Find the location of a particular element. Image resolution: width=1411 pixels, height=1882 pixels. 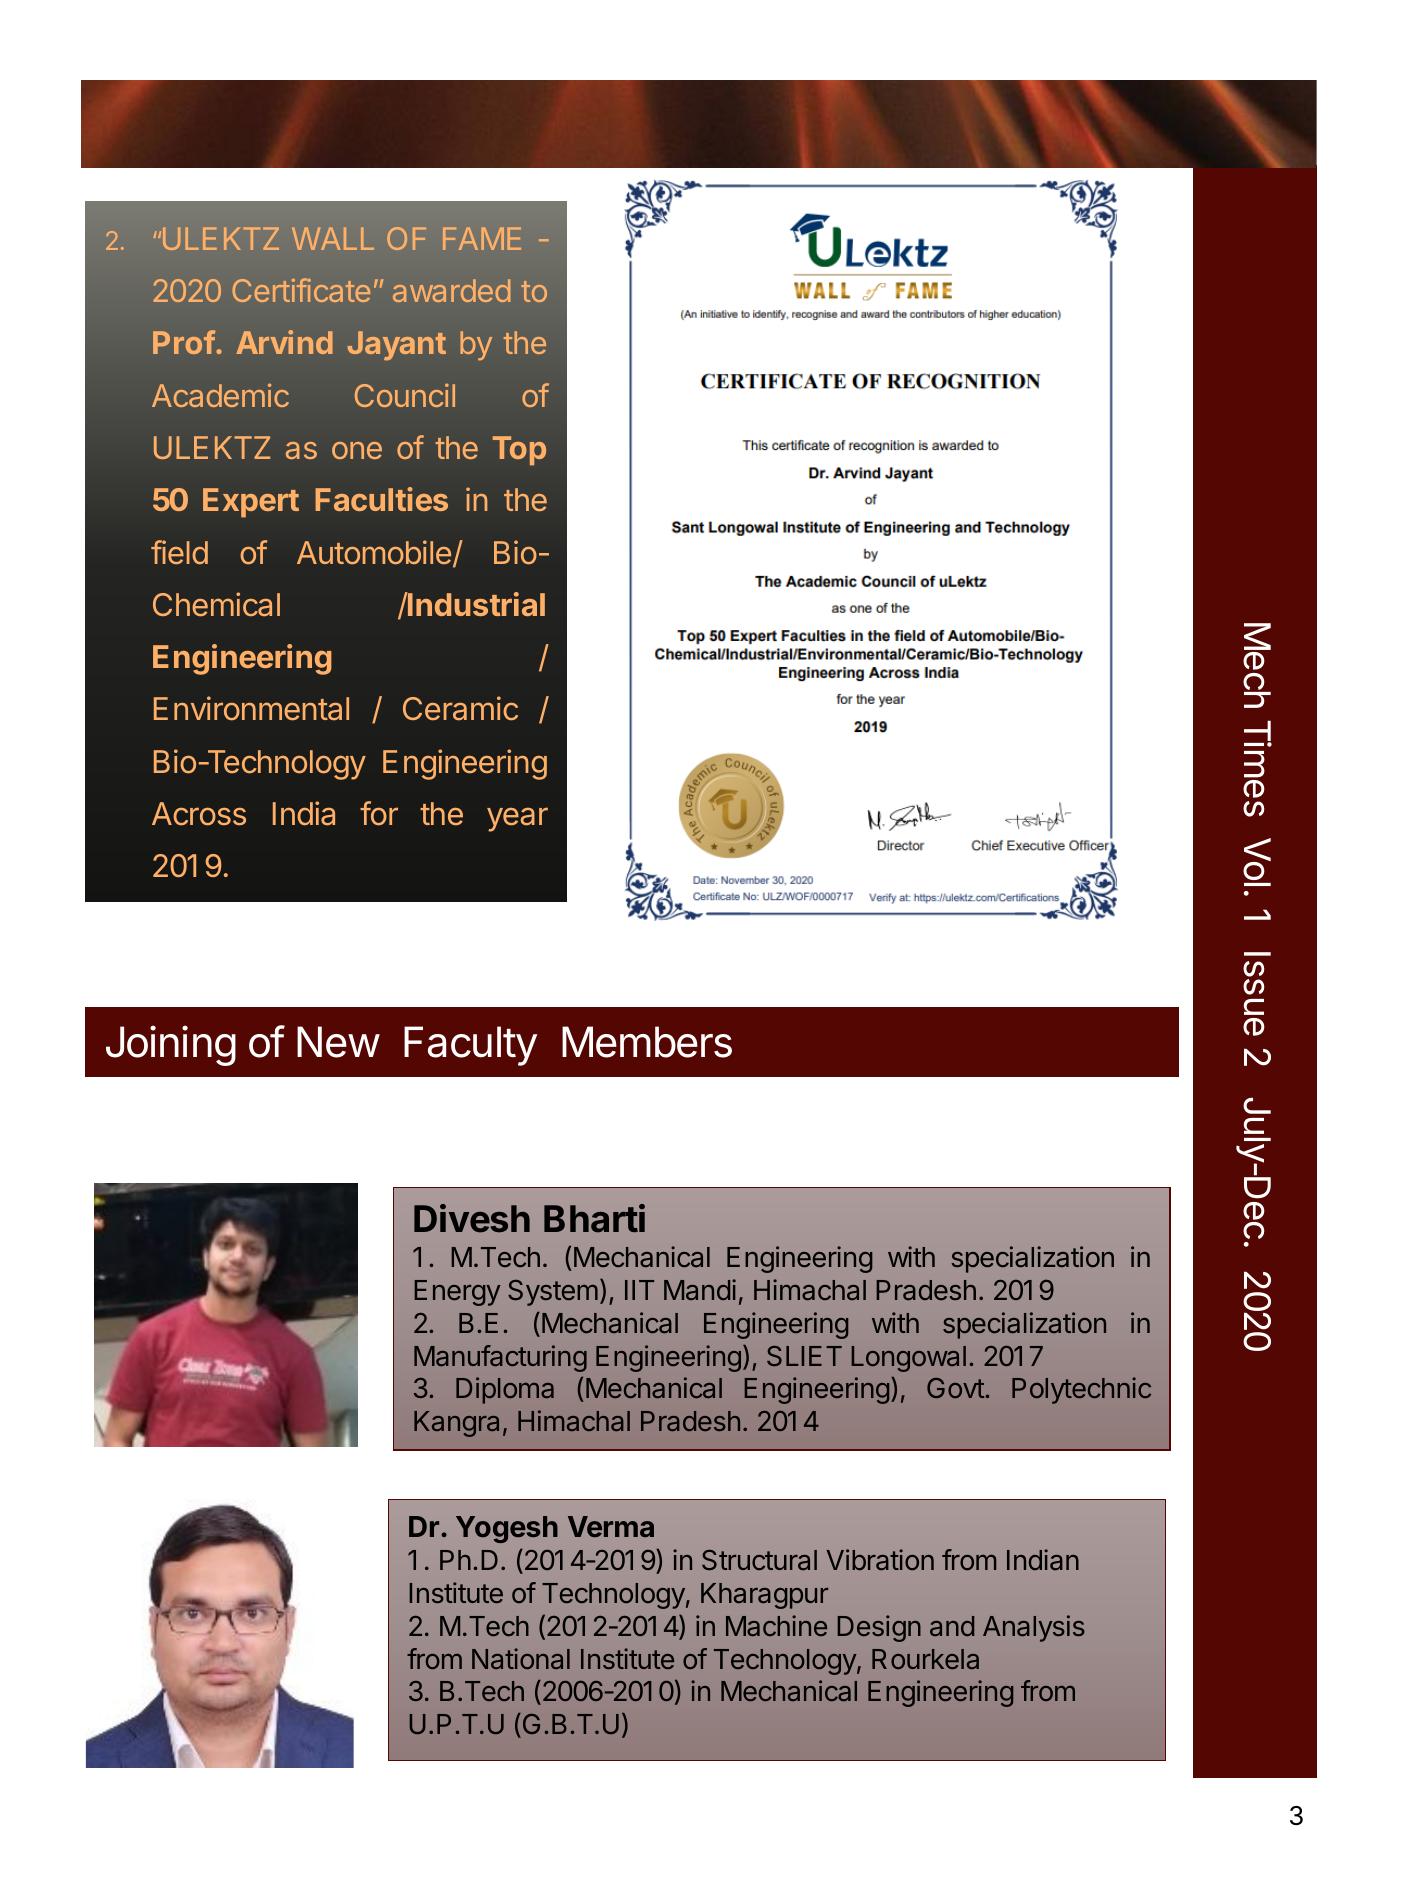

Design is located at coordinates (879, 1628).
